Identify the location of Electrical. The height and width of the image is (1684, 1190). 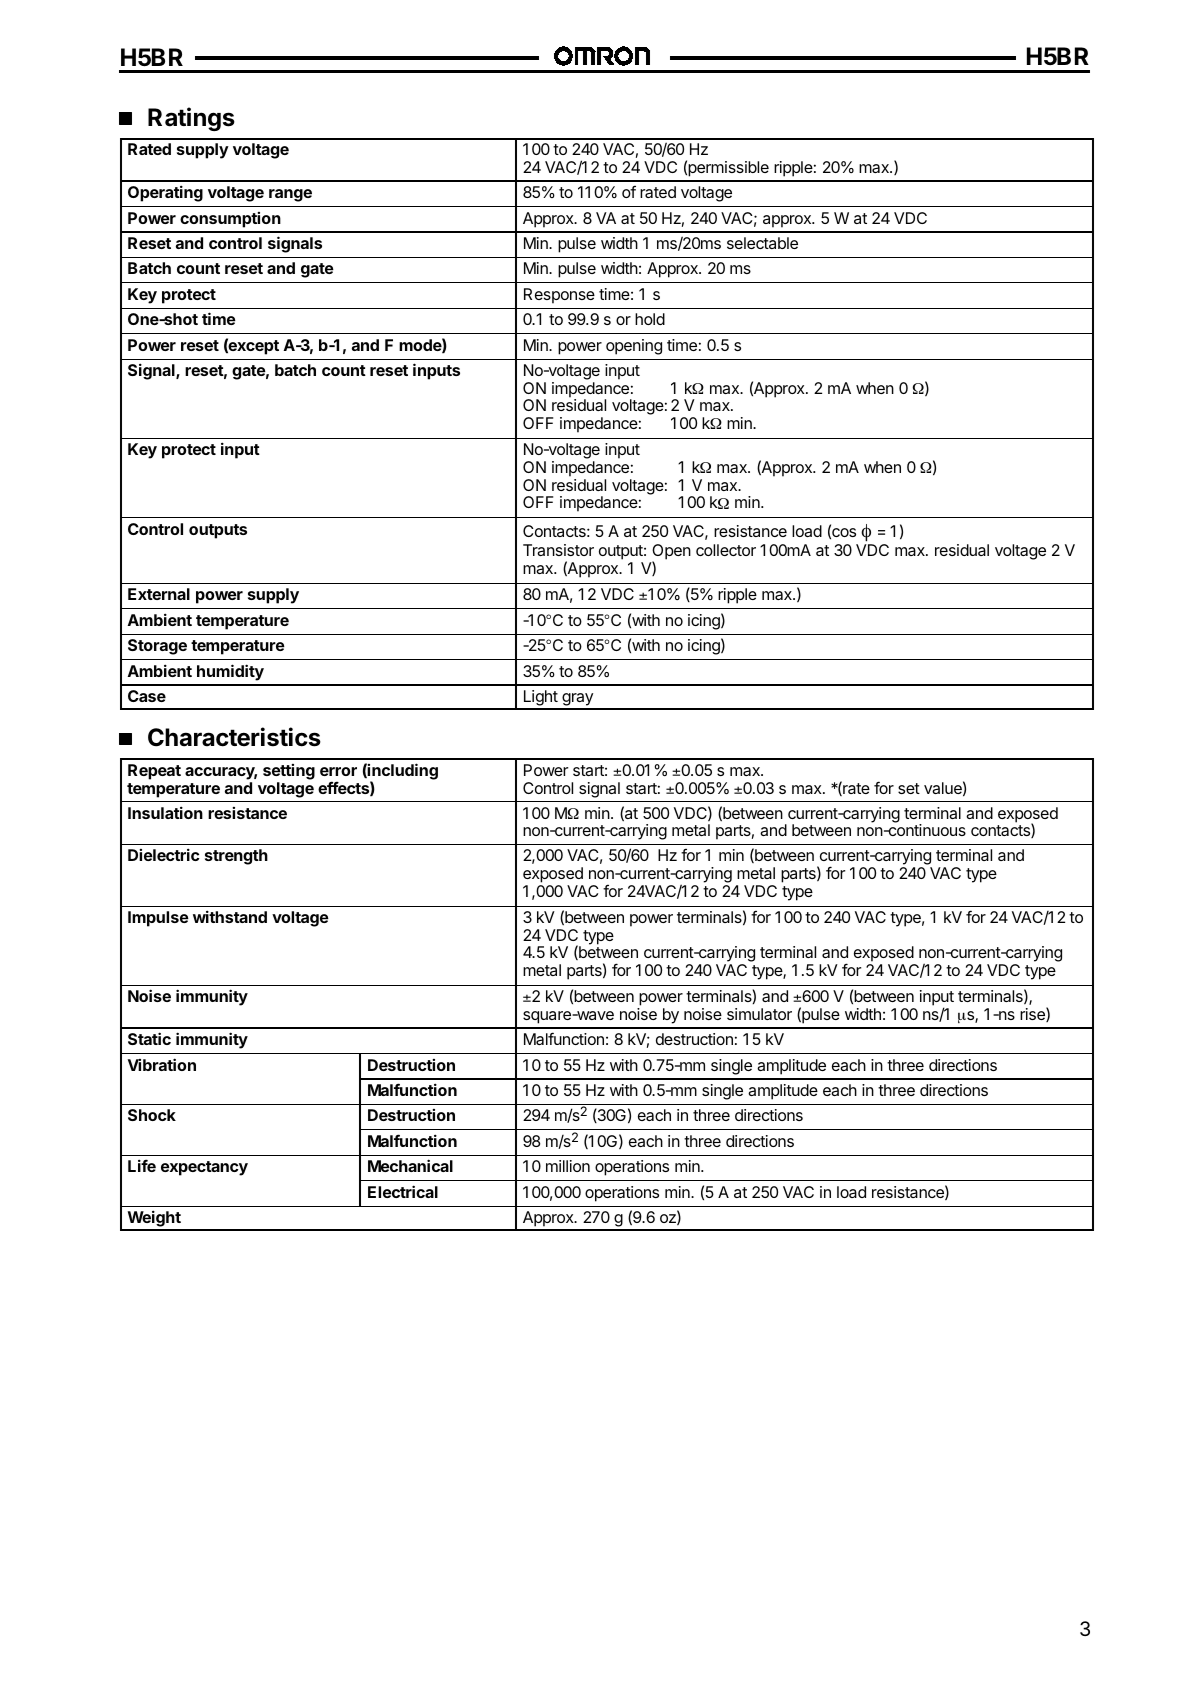
(403, 1191).
